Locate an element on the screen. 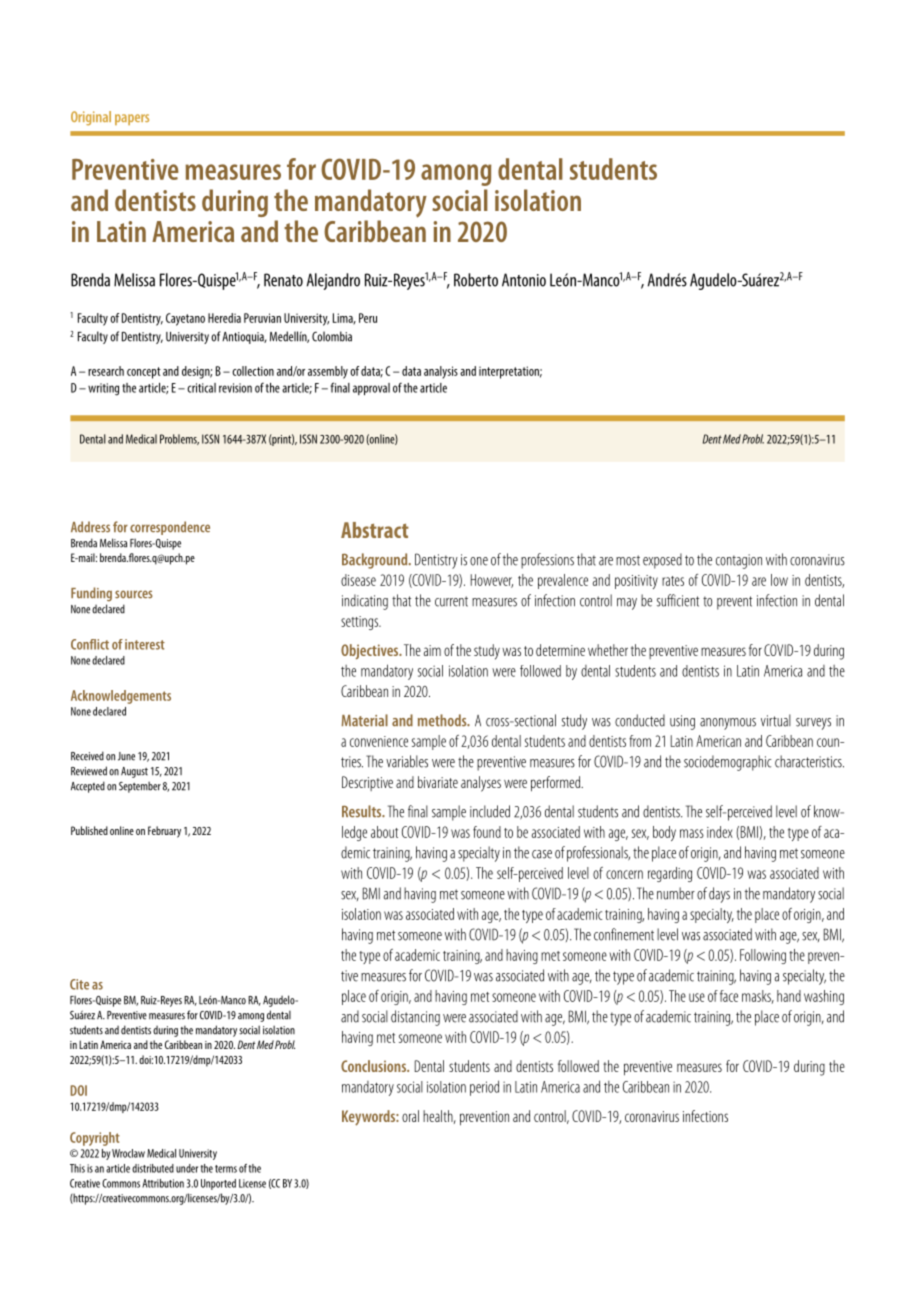 Image resolution: width=924 pixels, height=1308 pixels. days is located at coordinates (719, 895).
